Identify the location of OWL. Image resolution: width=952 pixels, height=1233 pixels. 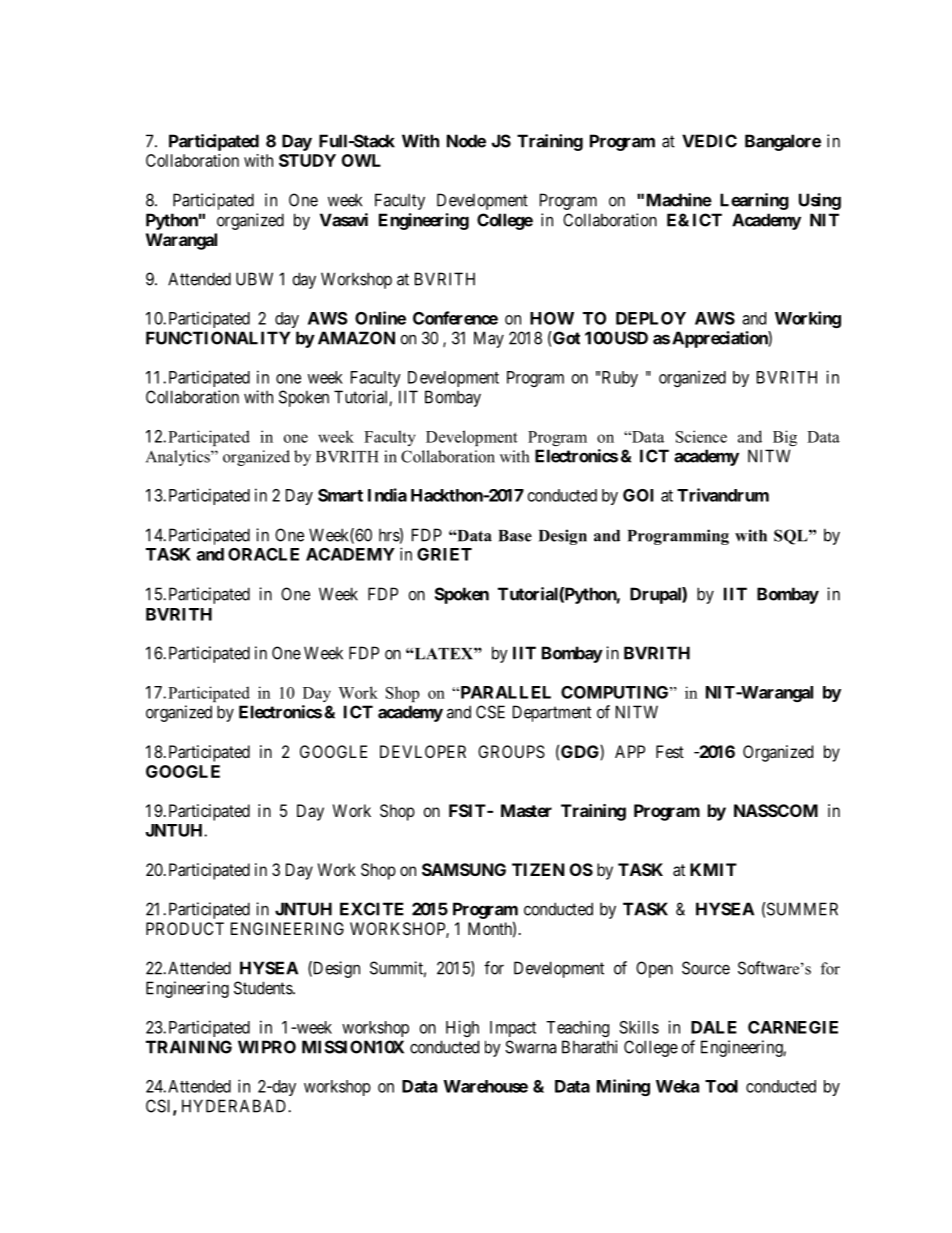
(361, 160).
